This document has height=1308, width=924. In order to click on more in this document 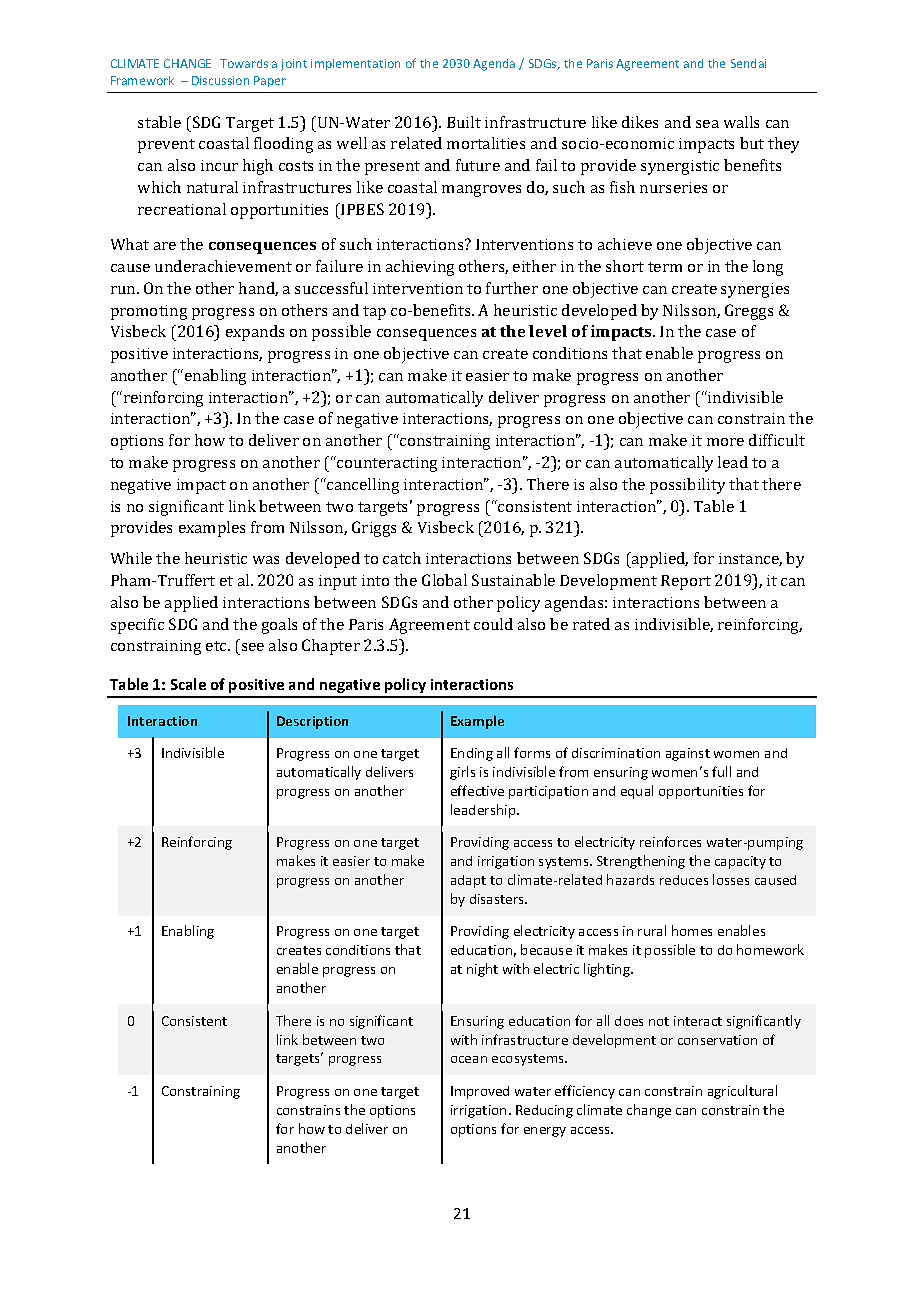, I will do `click(725, 442)`.
